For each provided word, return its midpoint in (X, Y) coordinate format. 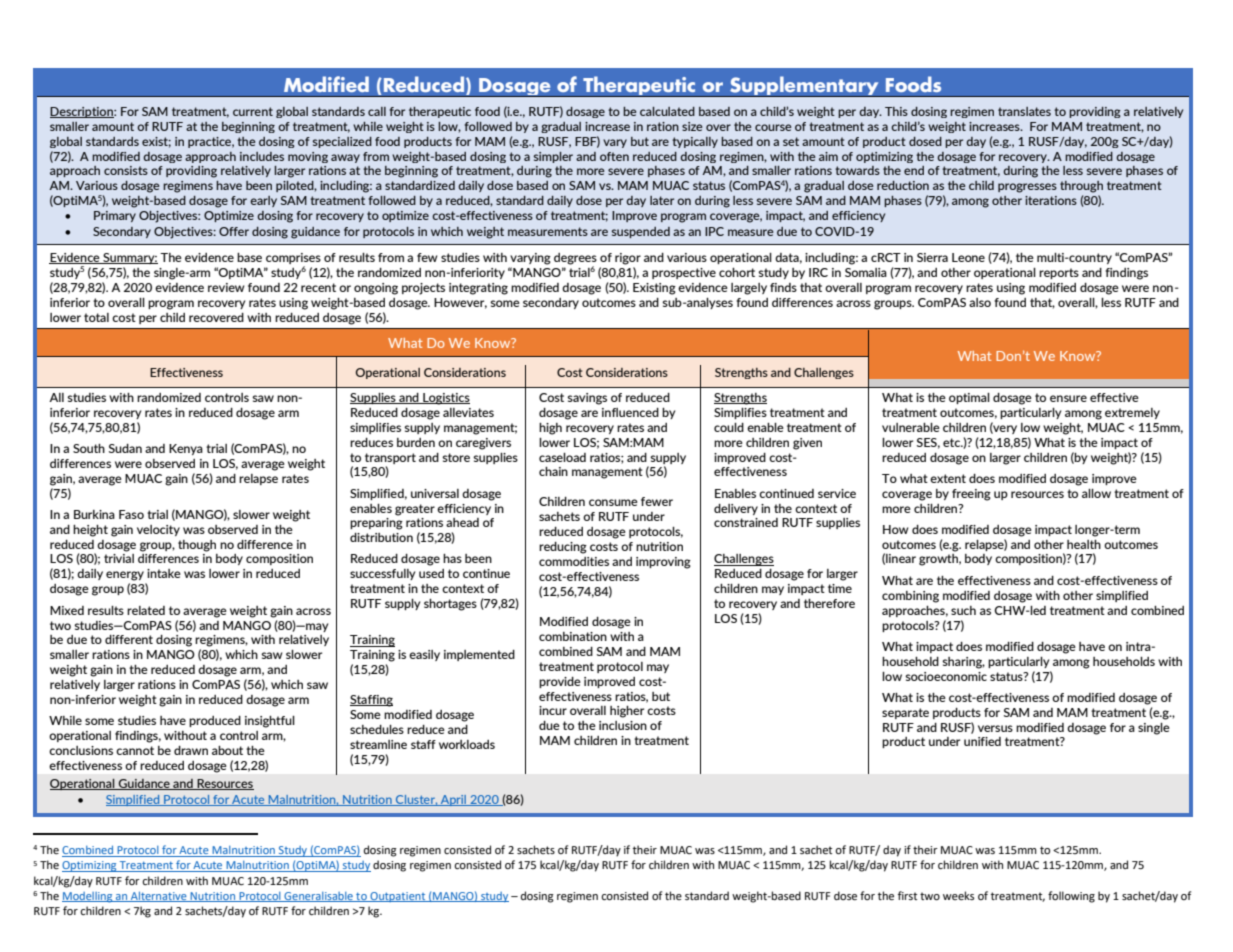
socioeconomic (946, 676)
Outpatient (398, 897)
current (253, 111)
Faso (131, 514)
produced (215, 721)
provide (560, 682)
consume (613, 502)
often (614, 156)
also (980, 302)
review (226, 287)
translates (1024, 111)
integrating (478, 289)
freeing (971, 495)
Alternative (159, 897)
